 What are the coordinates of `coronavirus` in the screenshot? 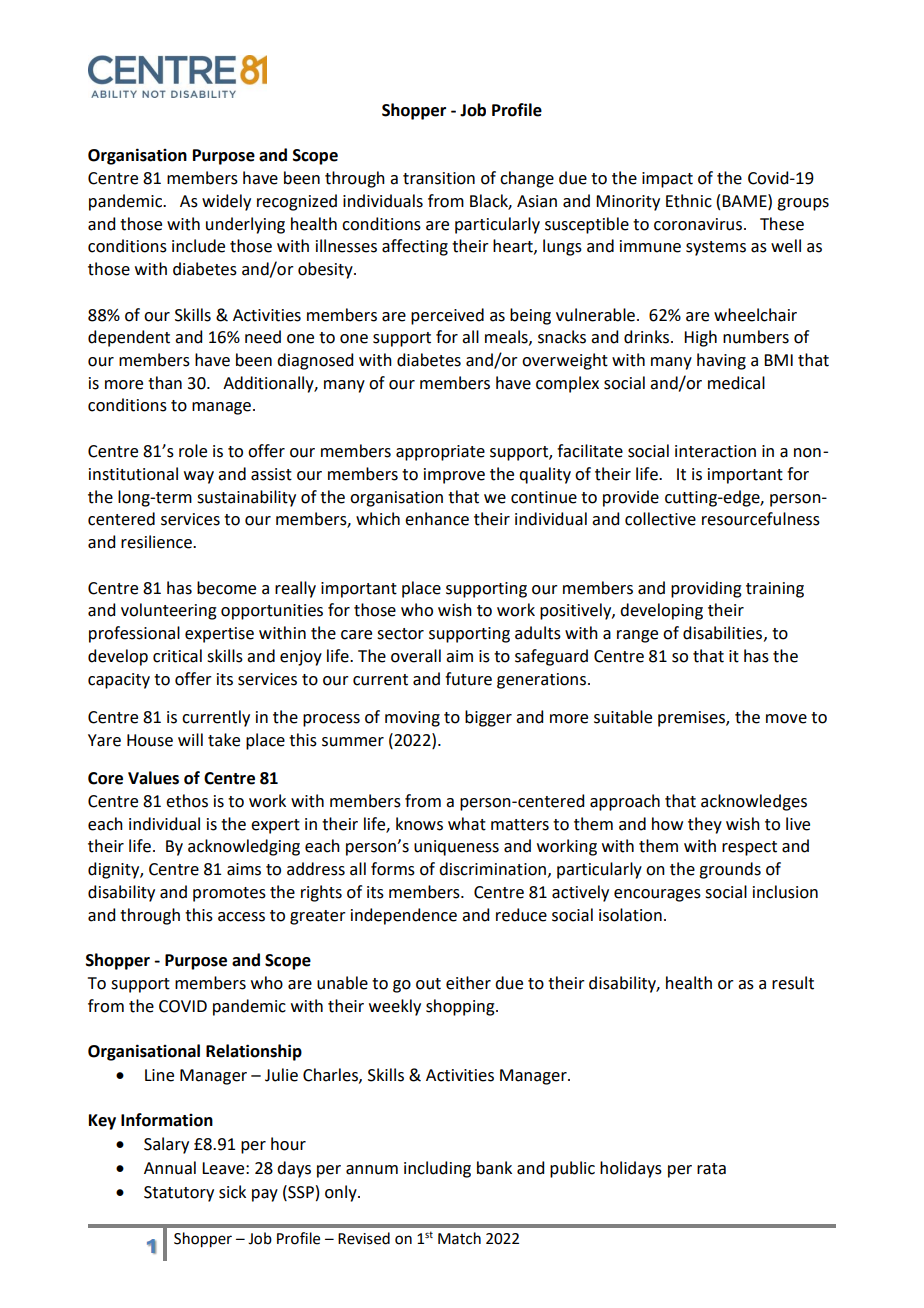 It's located at (698, 224).
